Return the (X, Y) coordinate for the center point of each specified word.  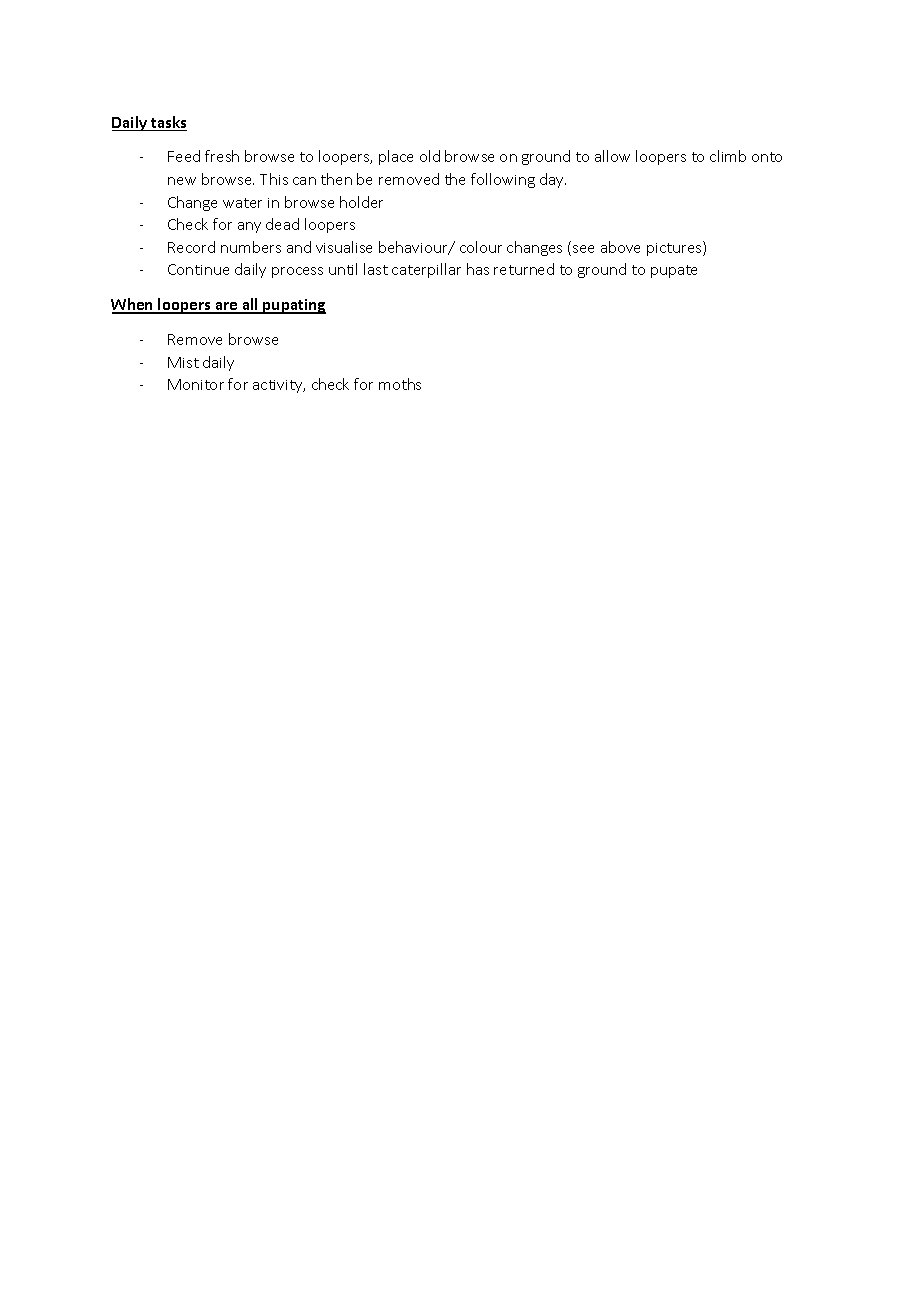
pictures (675, 248)
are (226, 307)
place (396, 157)
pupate (674, 271)
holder (361, 202)
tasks (168, 123)
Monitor (196, 384)
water (242, 203)
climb (728, 156)
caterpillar (426, 270)
